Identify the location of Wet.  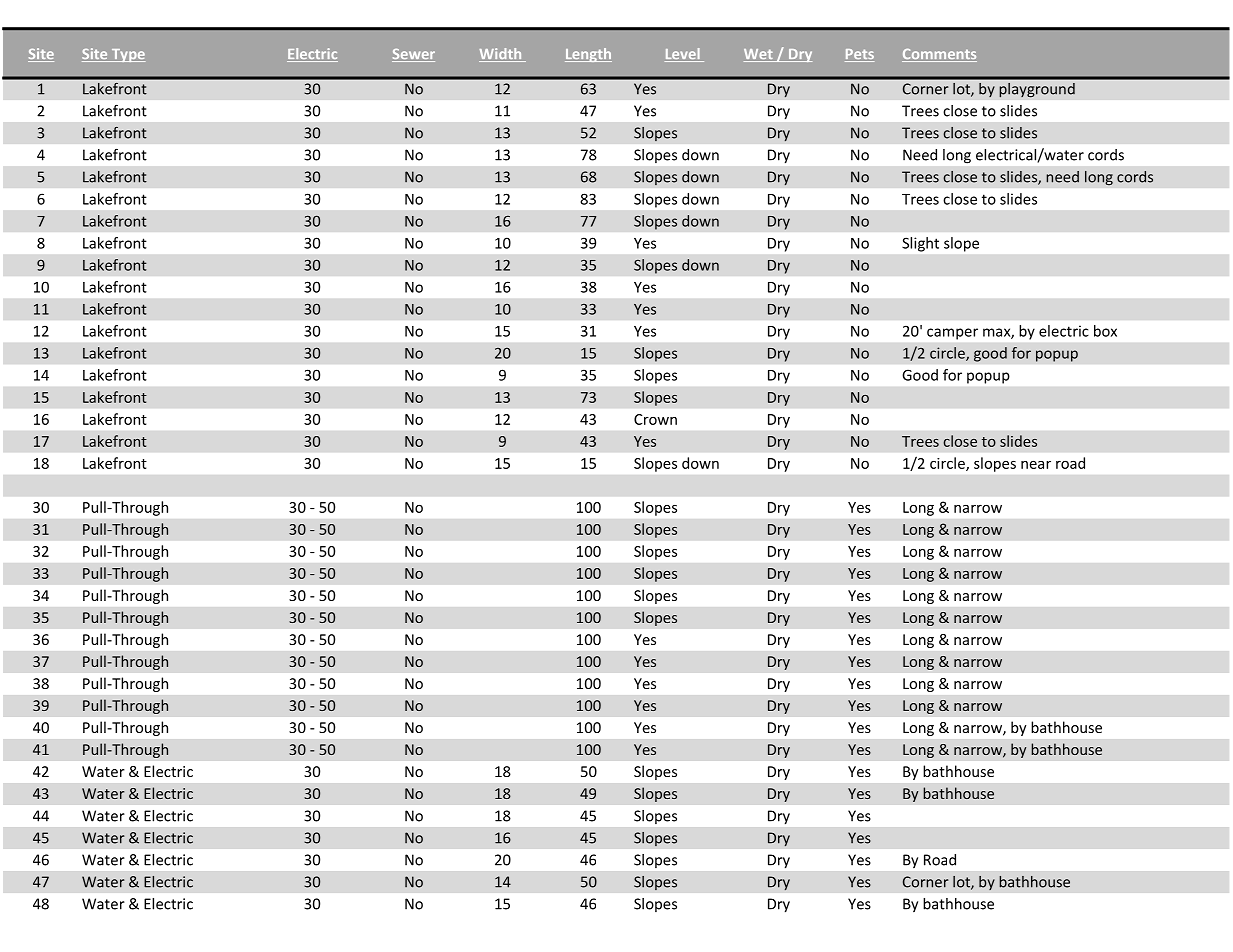
(759, 55).
